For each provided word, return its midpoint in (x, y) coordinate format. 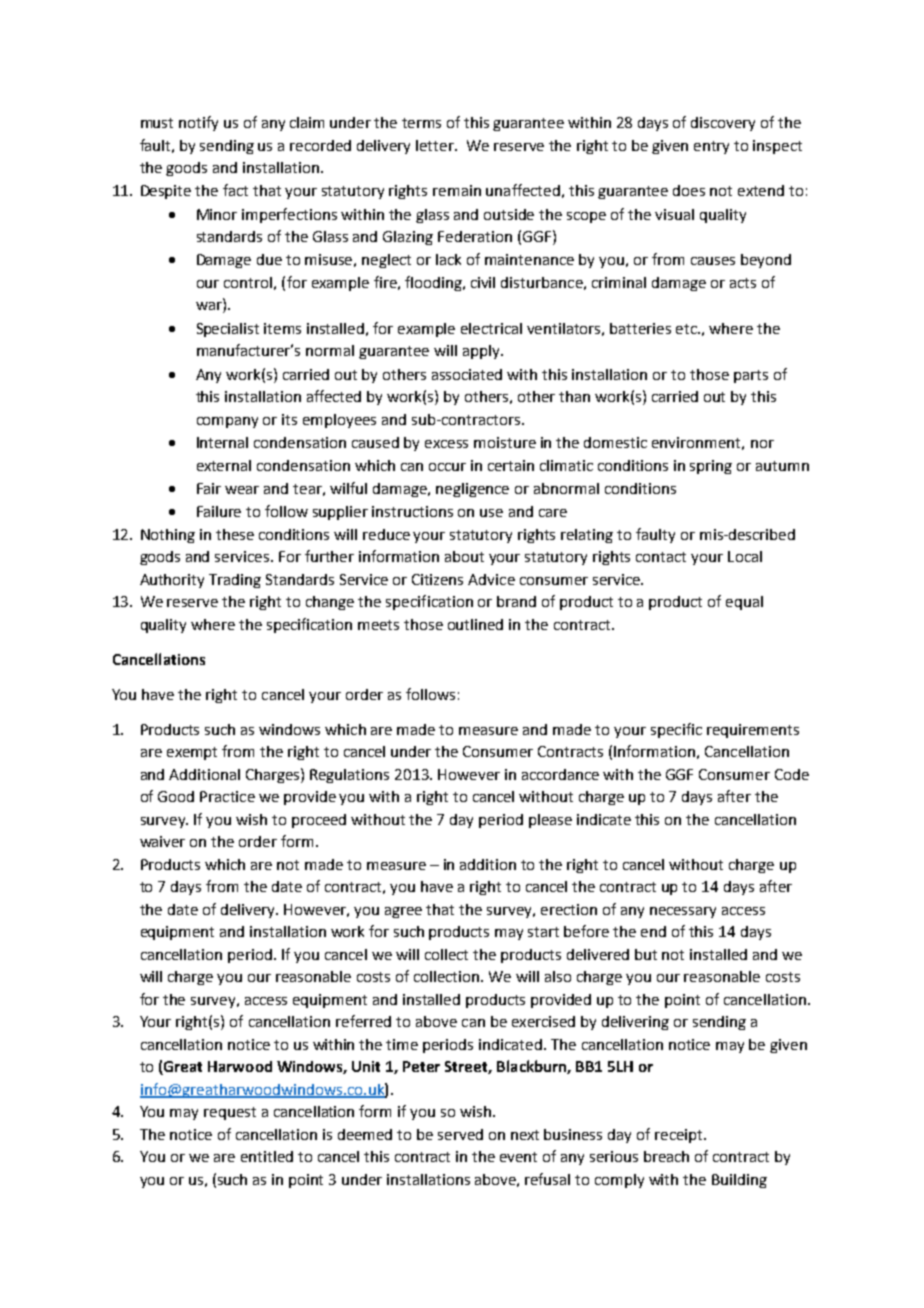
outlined (475, 624)
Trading (235, 581)
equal (744, 603)
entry (711, 147)
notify (198, 123)
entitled (267, 1156)
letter (436, 145)
